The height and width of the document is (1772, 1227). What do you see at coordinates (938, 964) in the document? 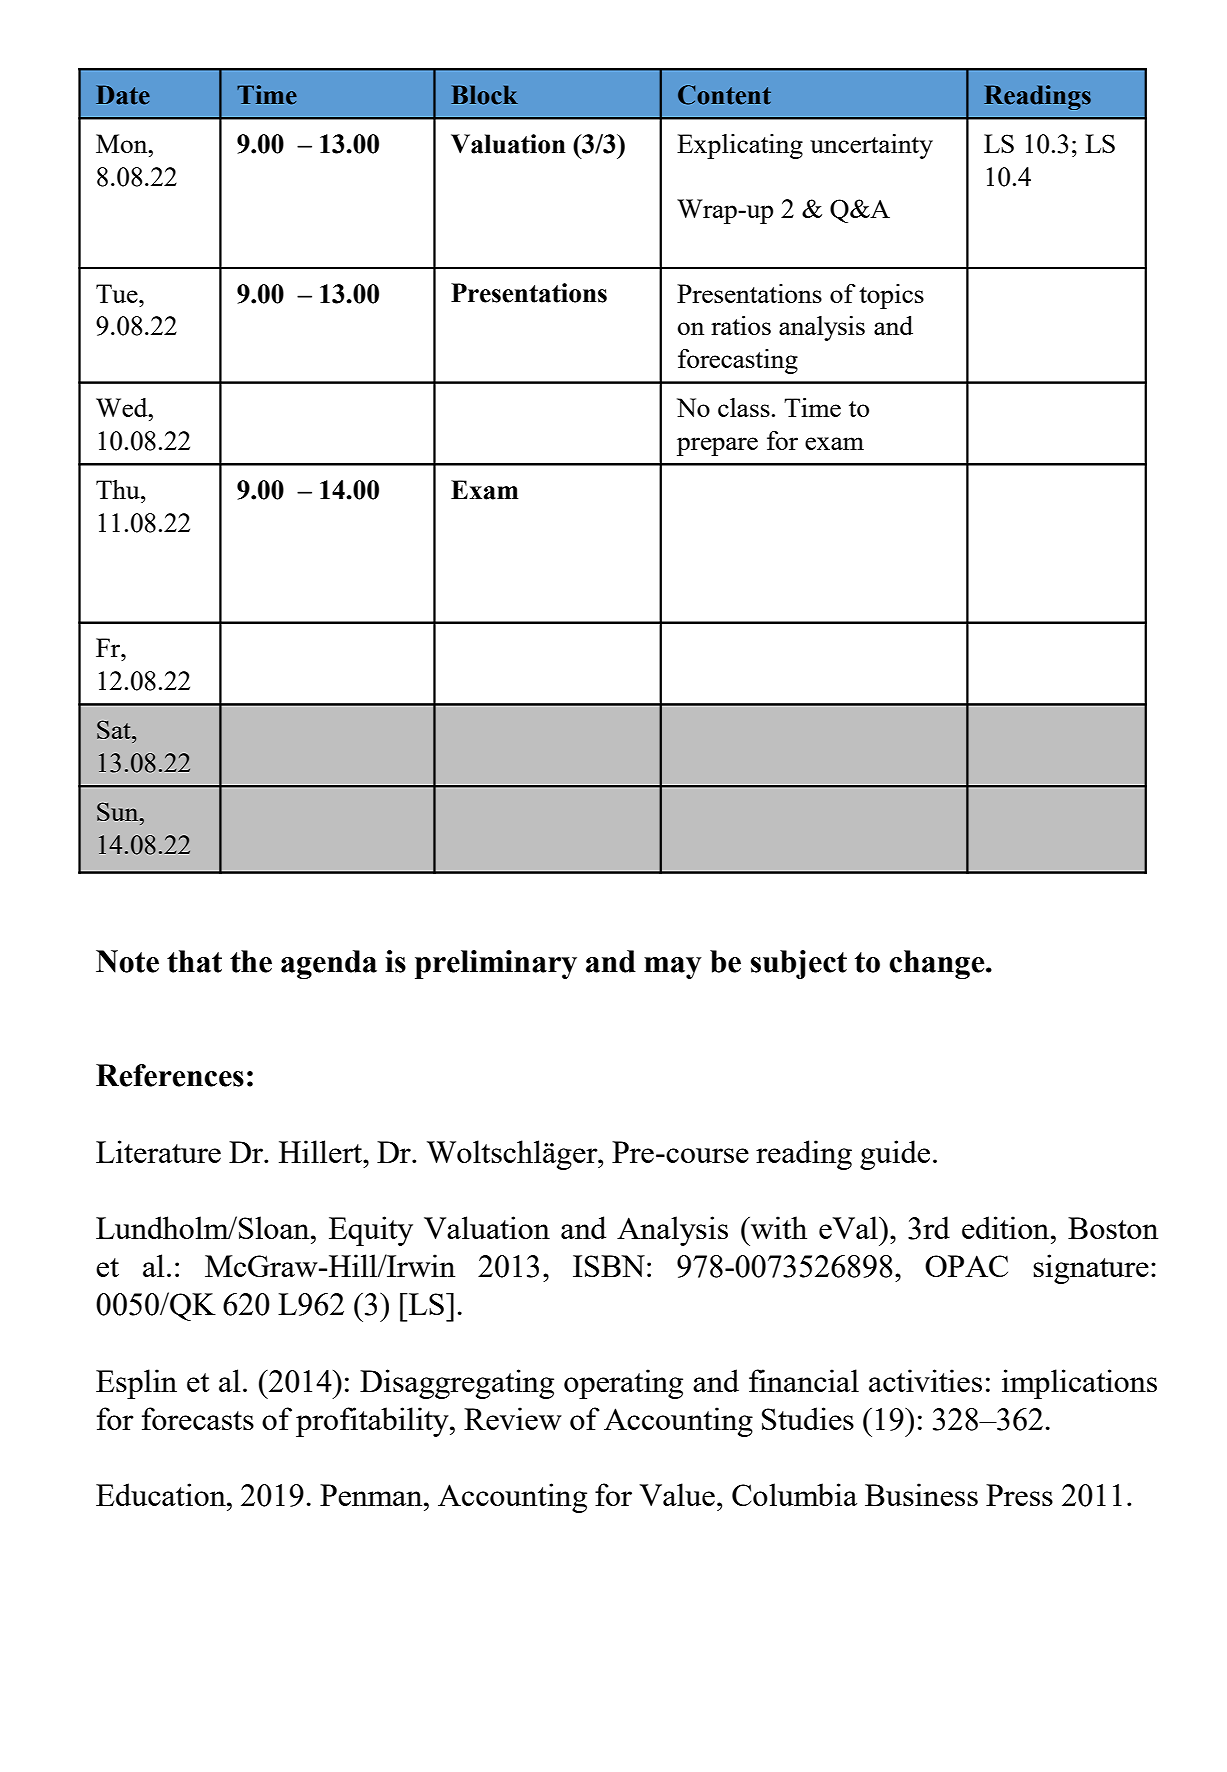
I see `change` at bounding box center [938, 964].
